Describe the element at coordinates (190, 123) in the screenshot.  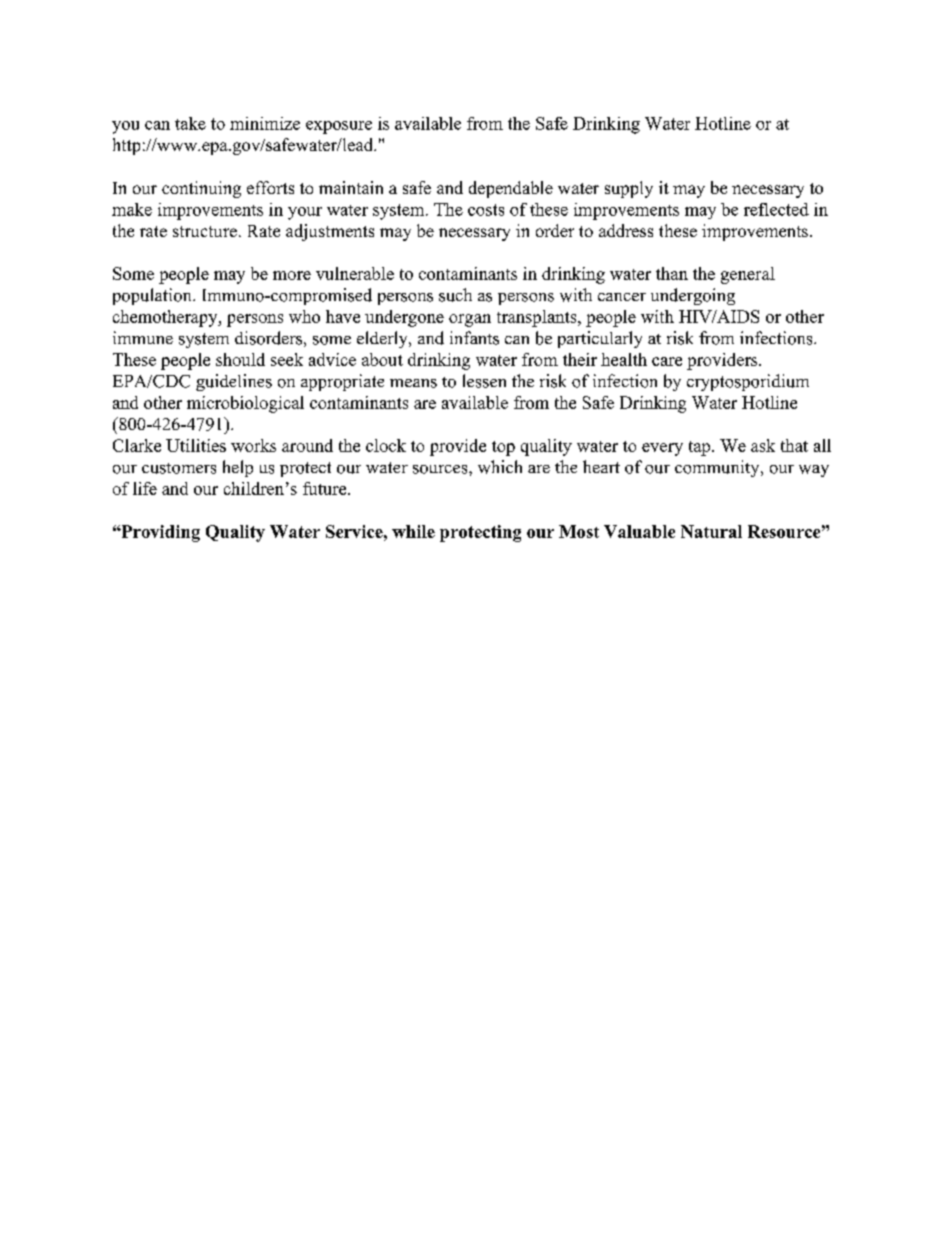
I see `take` at that location.
